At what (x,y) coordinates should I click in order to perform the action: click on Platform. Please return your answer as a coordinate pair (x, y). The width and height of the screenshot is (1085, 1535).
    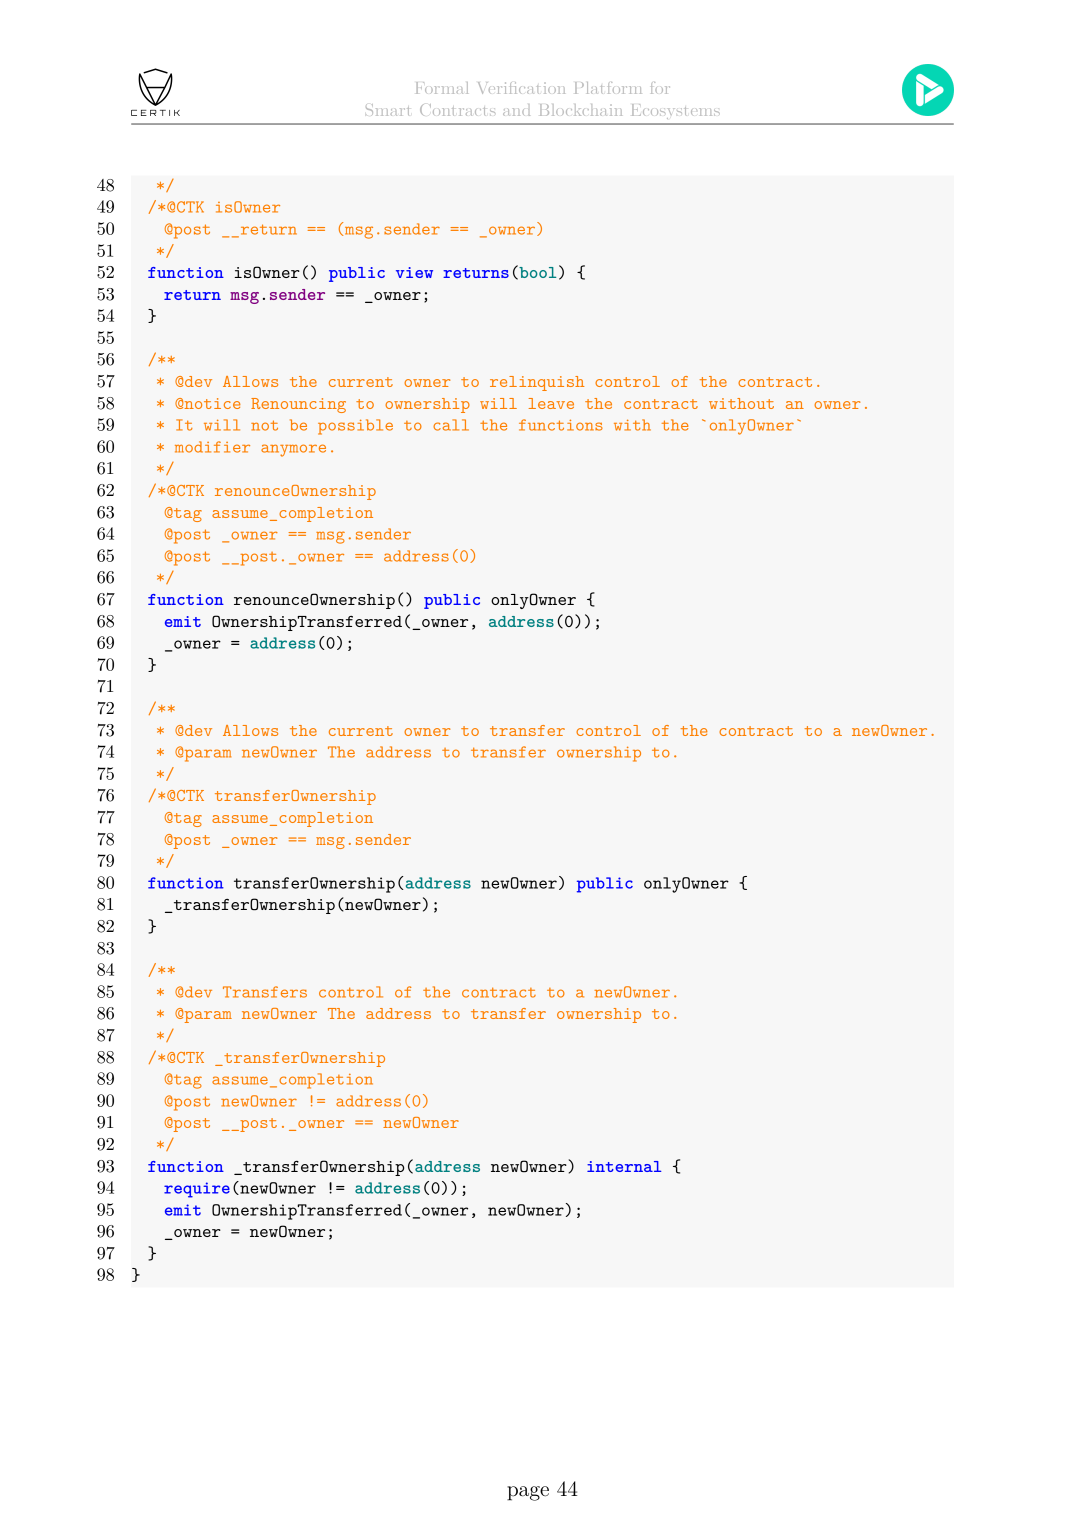
    Looking at the image, I should click on (608, 88).
